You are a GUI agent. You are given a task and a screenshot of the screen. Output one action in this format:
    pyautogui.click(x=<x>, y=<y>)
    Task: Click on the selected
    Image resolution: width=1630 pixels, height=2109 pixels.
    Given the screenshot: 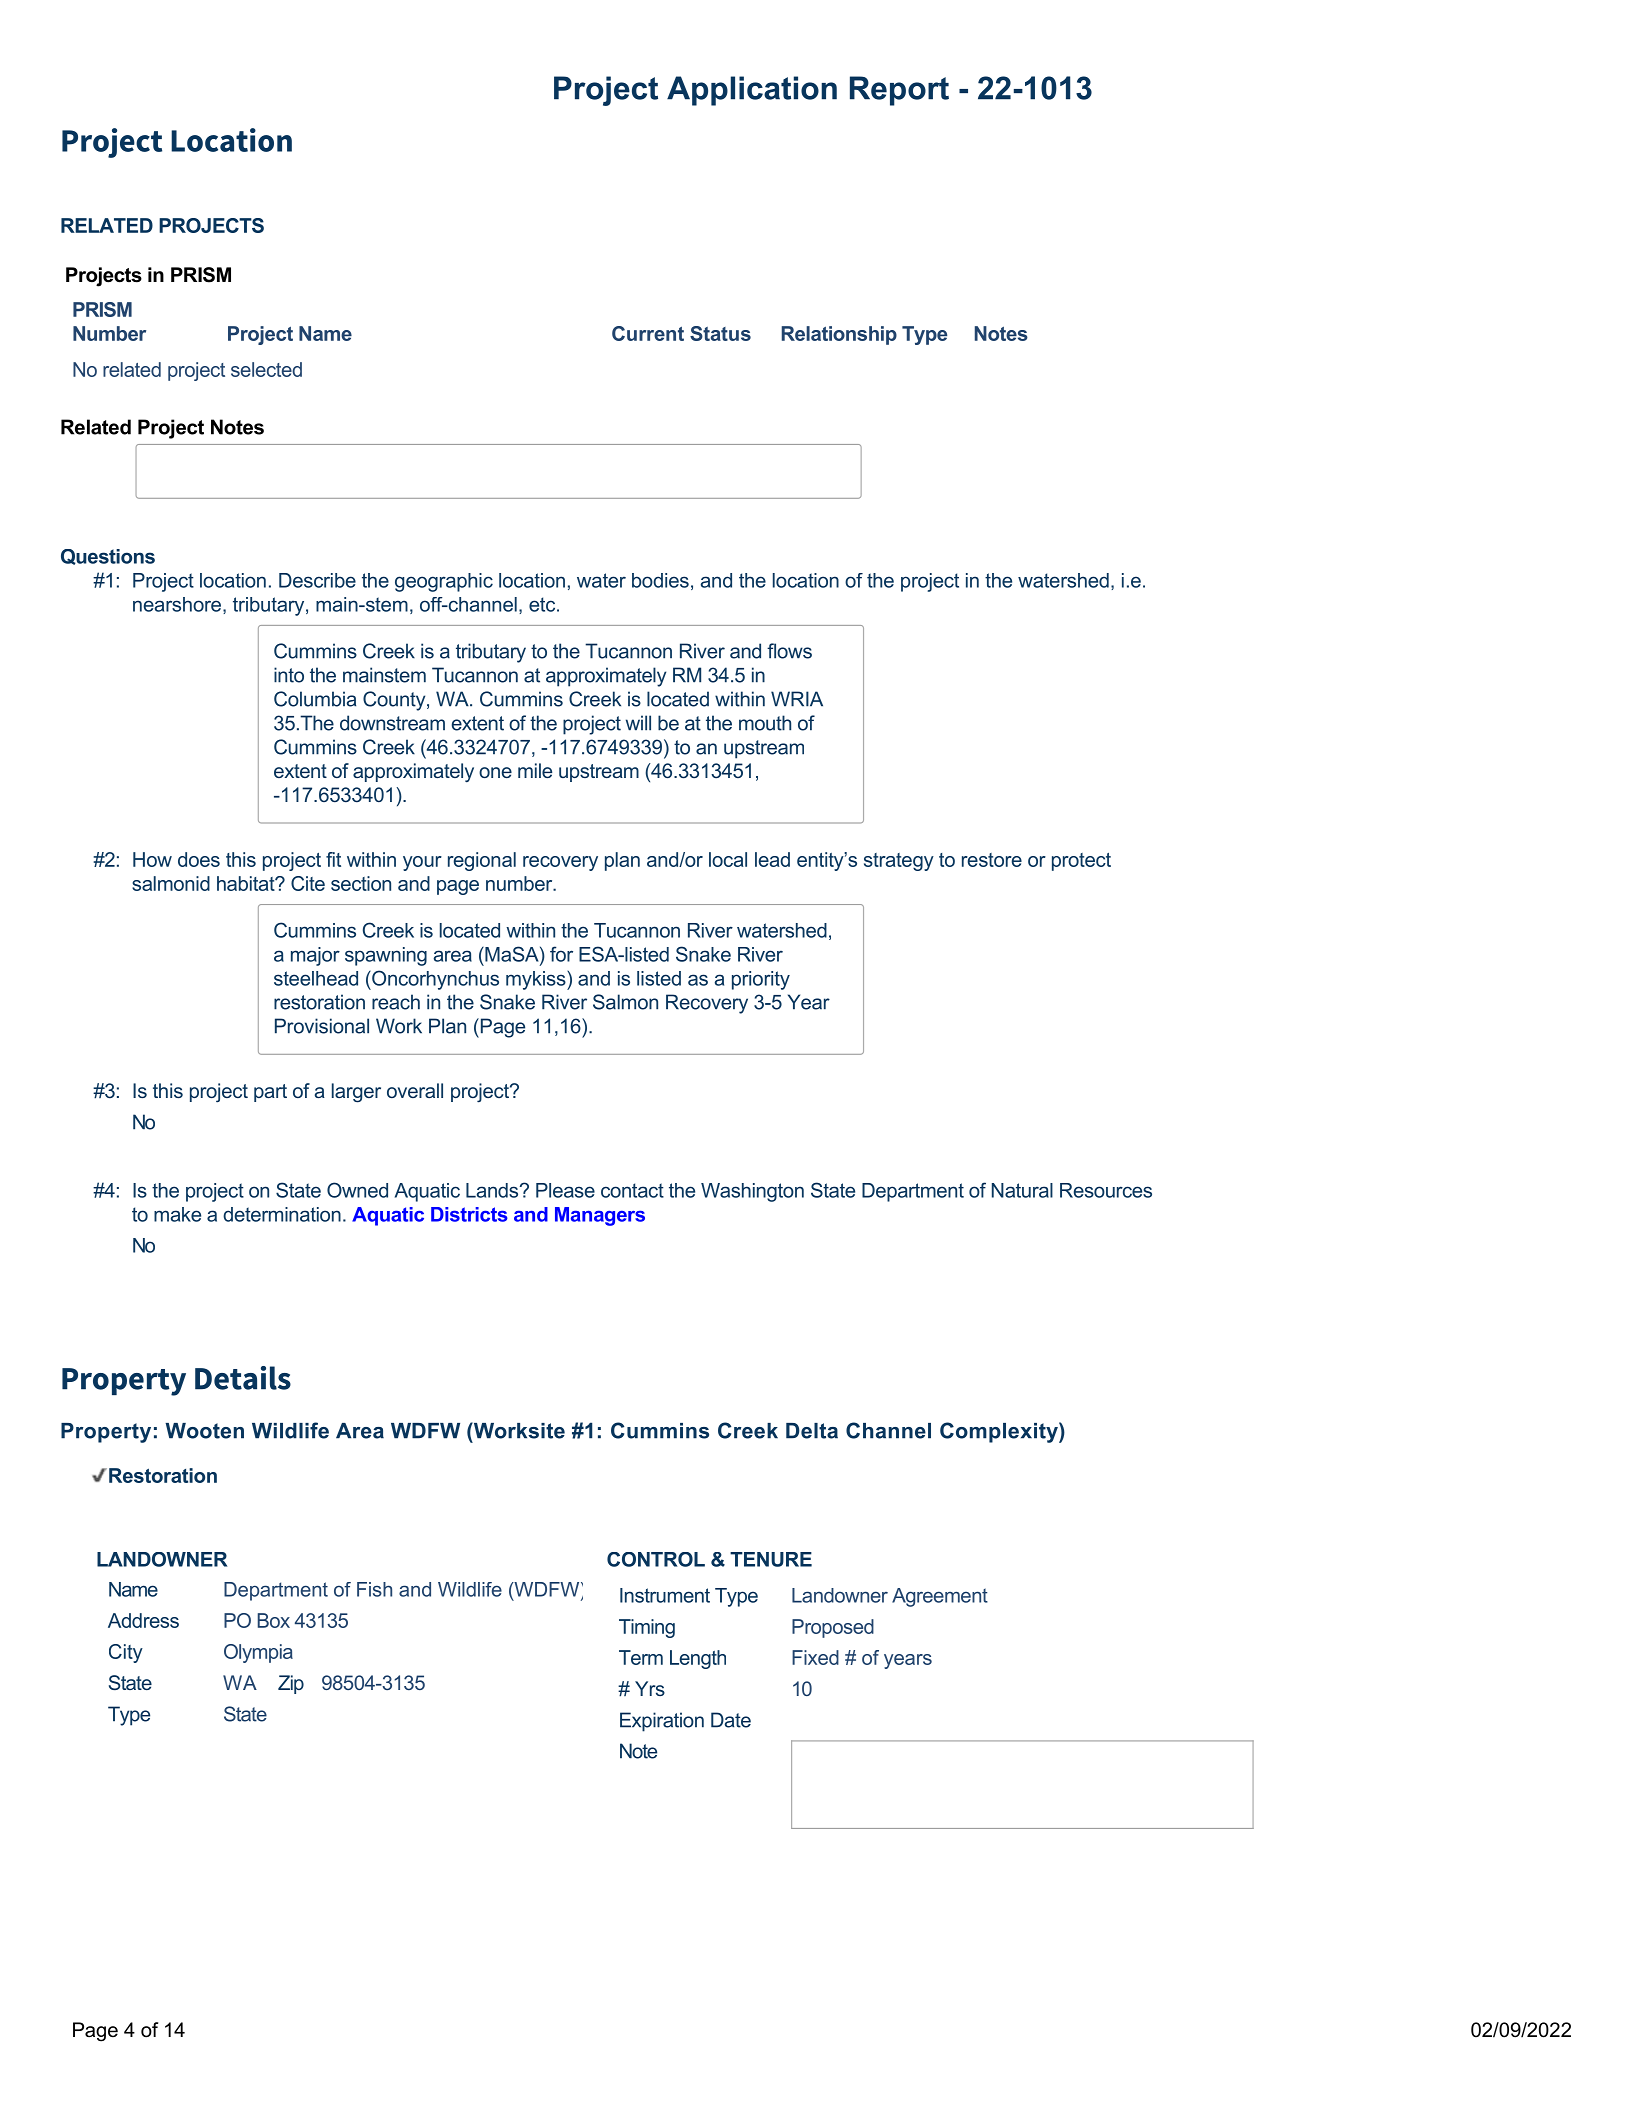 What is the action you would take?
    pyautogui.click(x=266, y=369)
